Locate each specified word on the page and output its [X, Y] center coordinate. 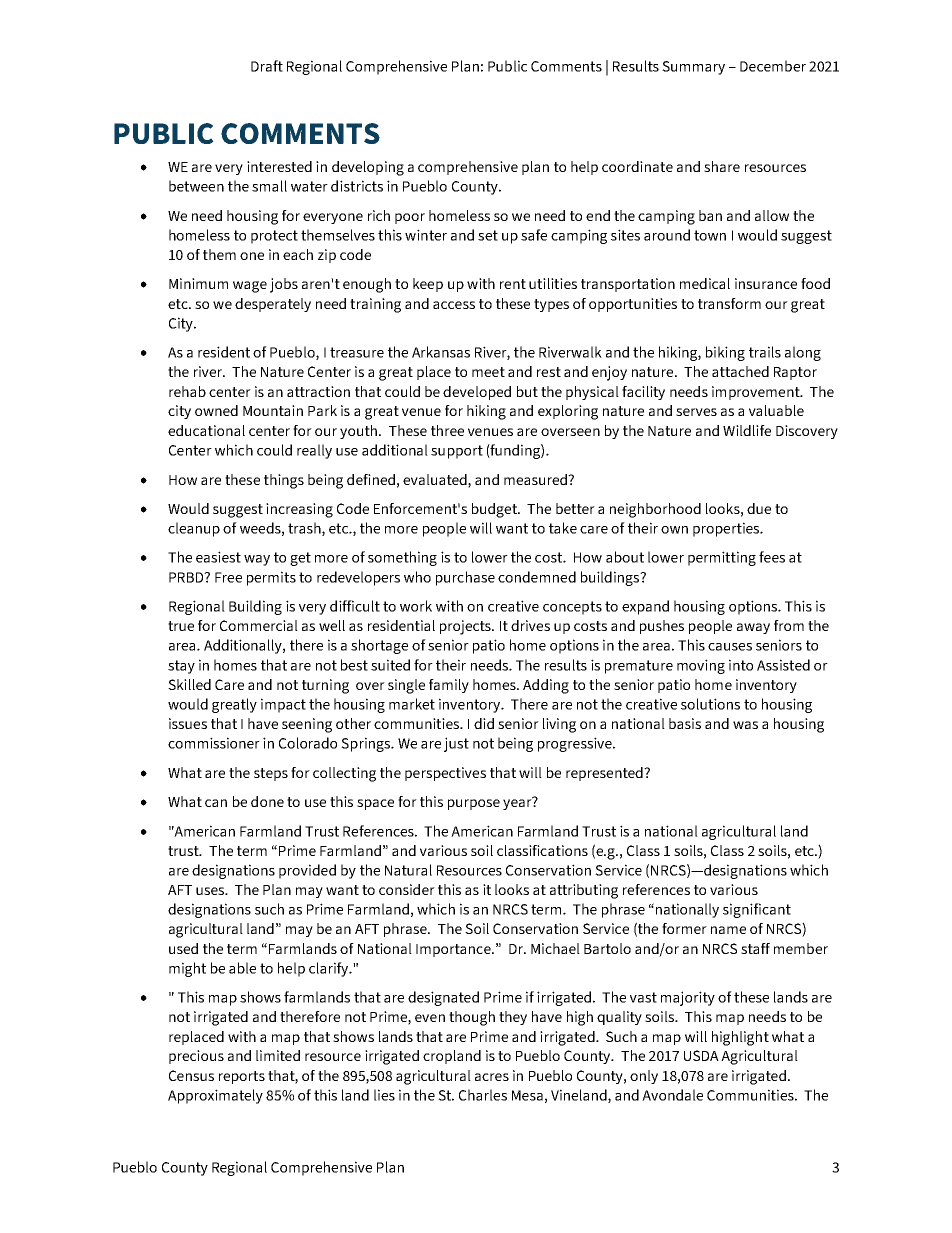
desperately [273, 305]
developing [368, 168]
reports [242, 1077]
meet [488, 372]
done [267, 801]
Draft [267, 66]
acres [492, 1077]
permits [271, 578]
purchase [465, 578]
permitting [722, 558]
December [773, 66]
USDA [701, 1055]
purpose [474, 804]
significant [757, 910]
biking [725, 353]
